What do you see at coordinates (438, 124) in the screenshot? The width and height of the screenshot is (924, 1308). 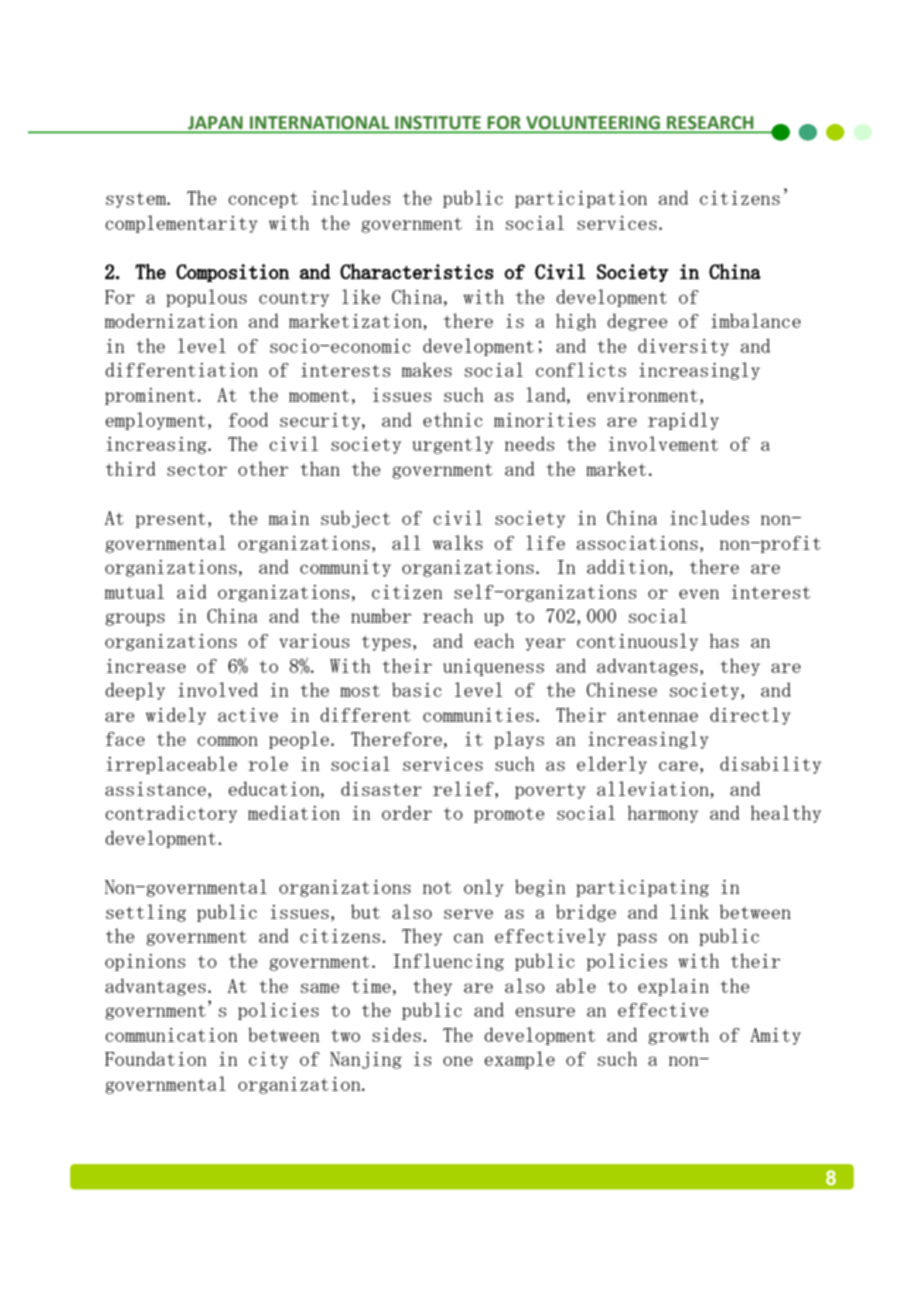 I see `INSTITUTE` at bounding box center [438, 124].
